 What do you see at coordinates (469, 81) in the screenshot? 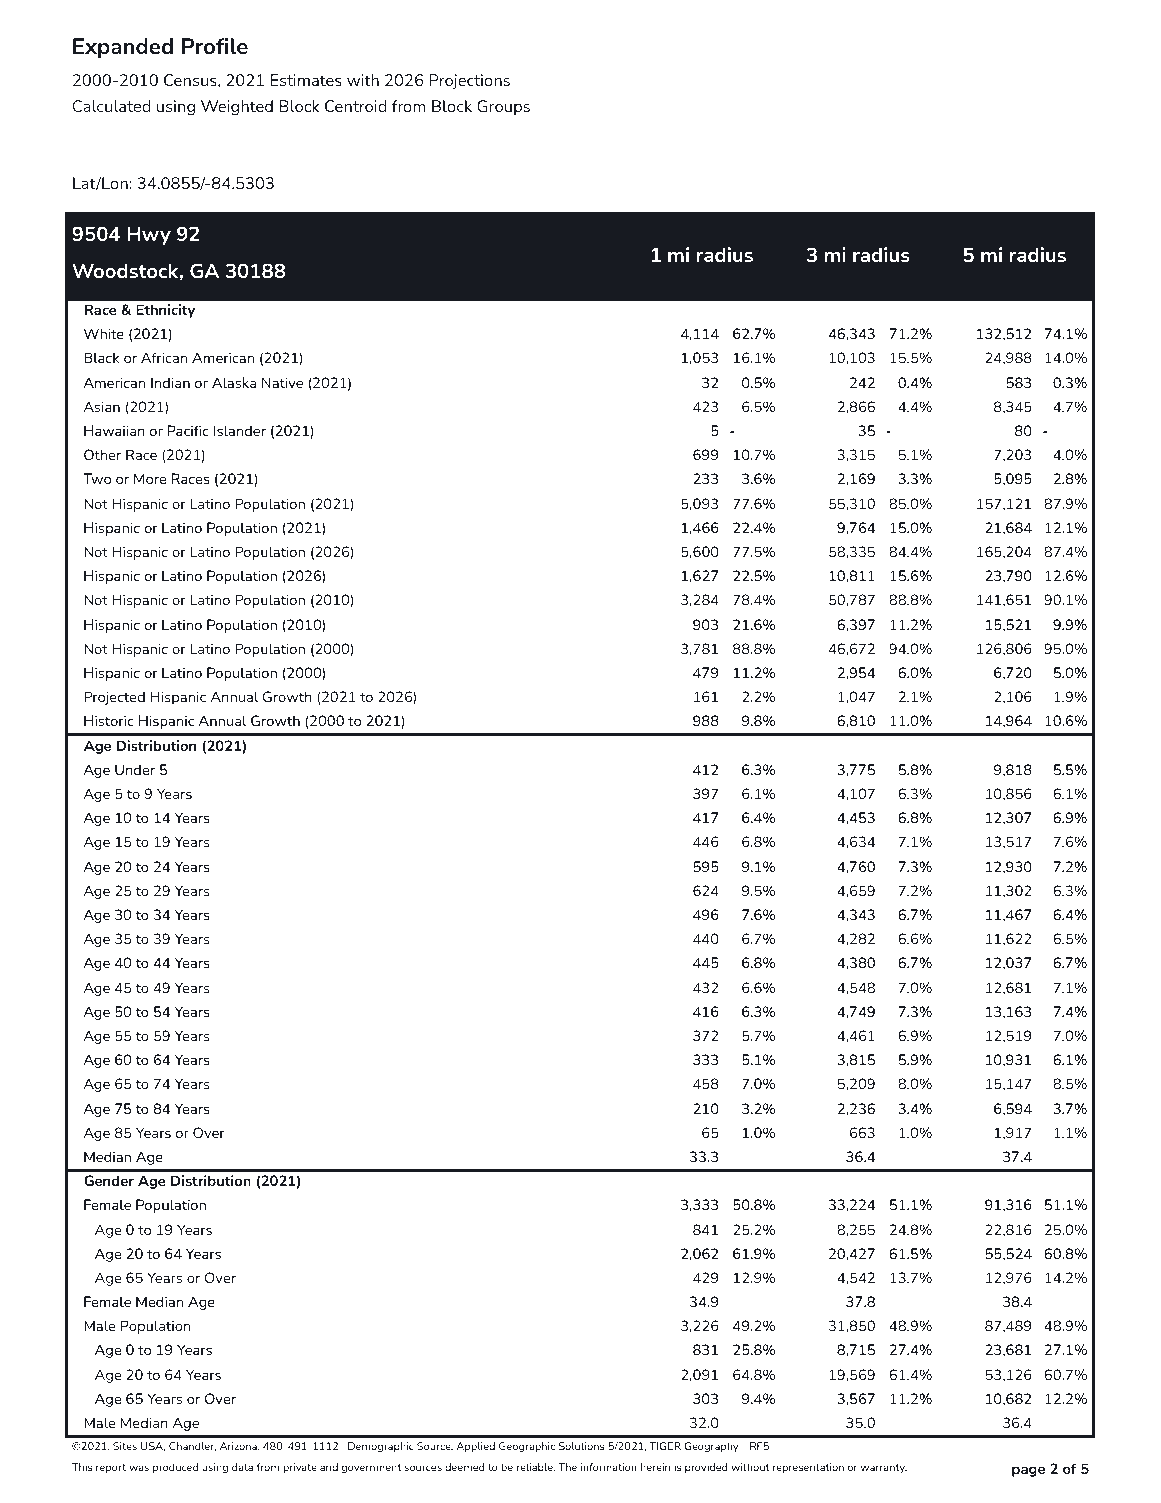
I see `Projections` at bounding box center [469, 81].
